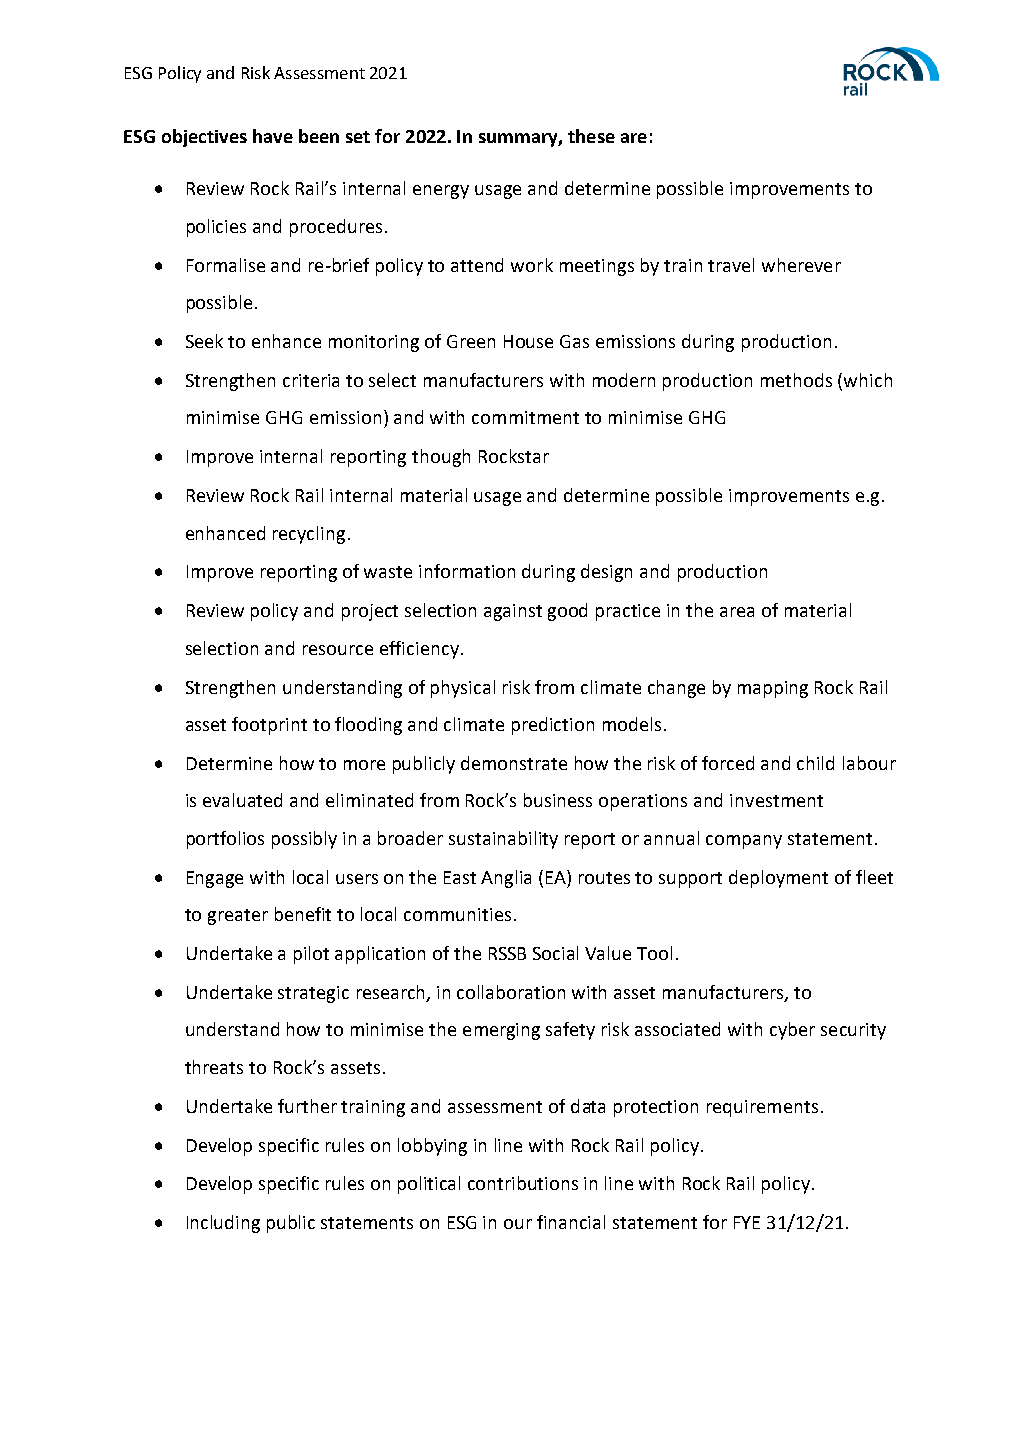 The width and height of the document is (1020, 1442). What do you see at coordinates (778, 879) in the document?
I see `deployment` at bounding box center [778, 879].
